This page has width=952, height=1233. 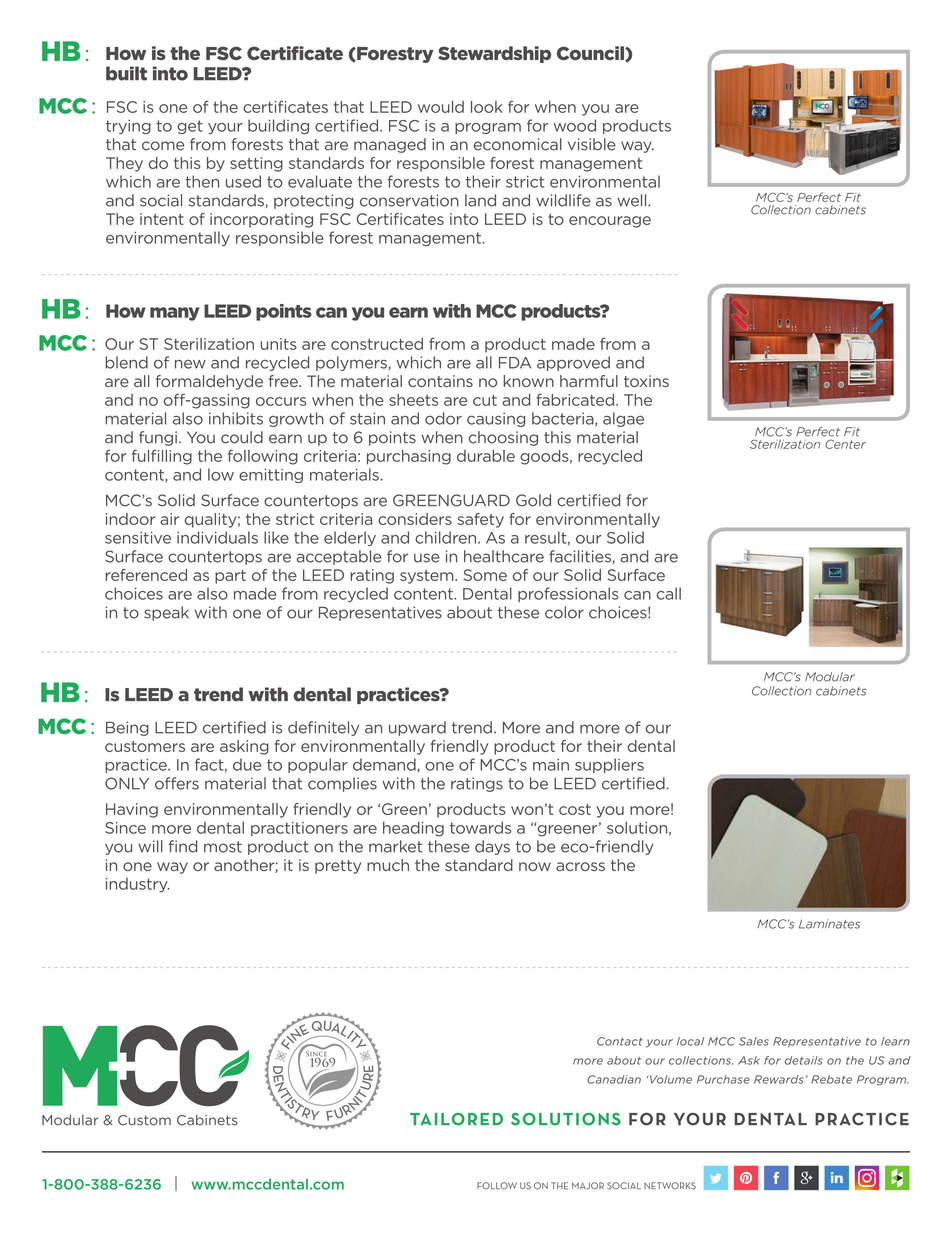 I want to click on Rewards, so click(x=779, y=1079).
